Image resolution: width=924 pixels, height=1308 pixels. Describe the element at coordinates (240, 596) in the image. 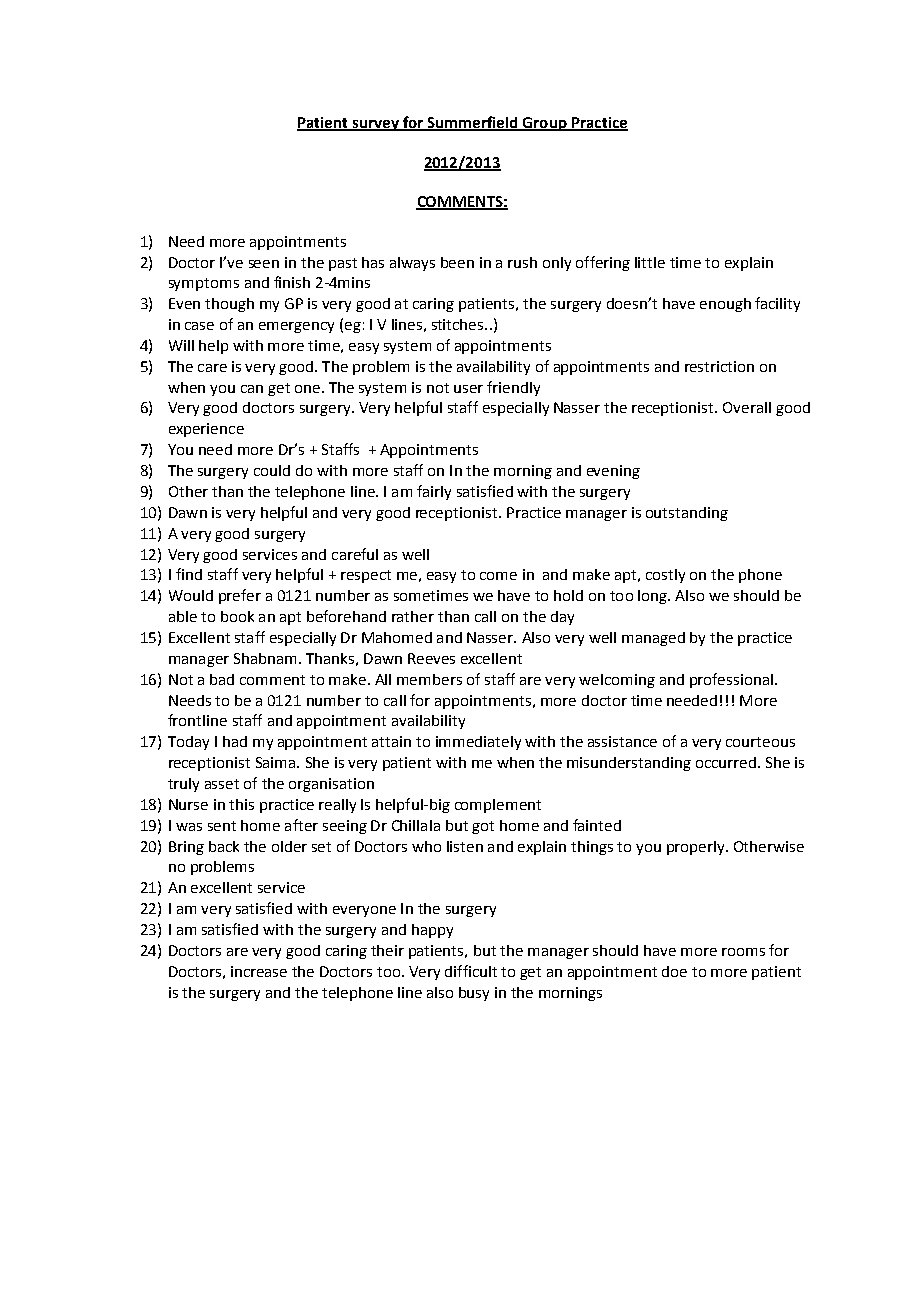

I see `prefer` at that location.
